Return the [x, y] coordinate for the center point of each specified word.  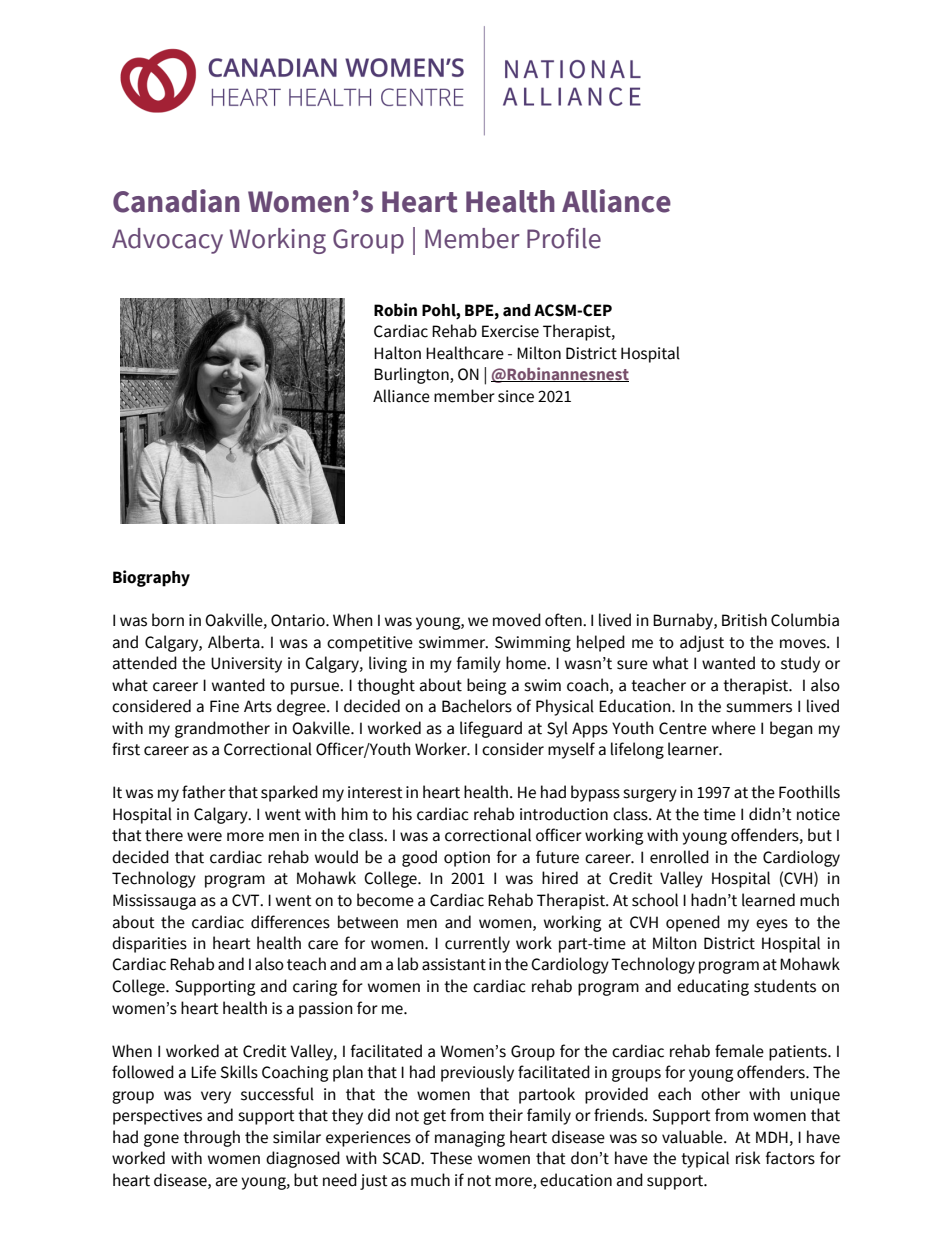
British [744, 620]
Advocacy [167, 241]
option [467, 859]
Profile [564, 238]
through [211, 1138]
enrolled [679, 857]
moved [517, 620]
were [204, 837]
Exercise [510, 331]
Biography [151, 578]
